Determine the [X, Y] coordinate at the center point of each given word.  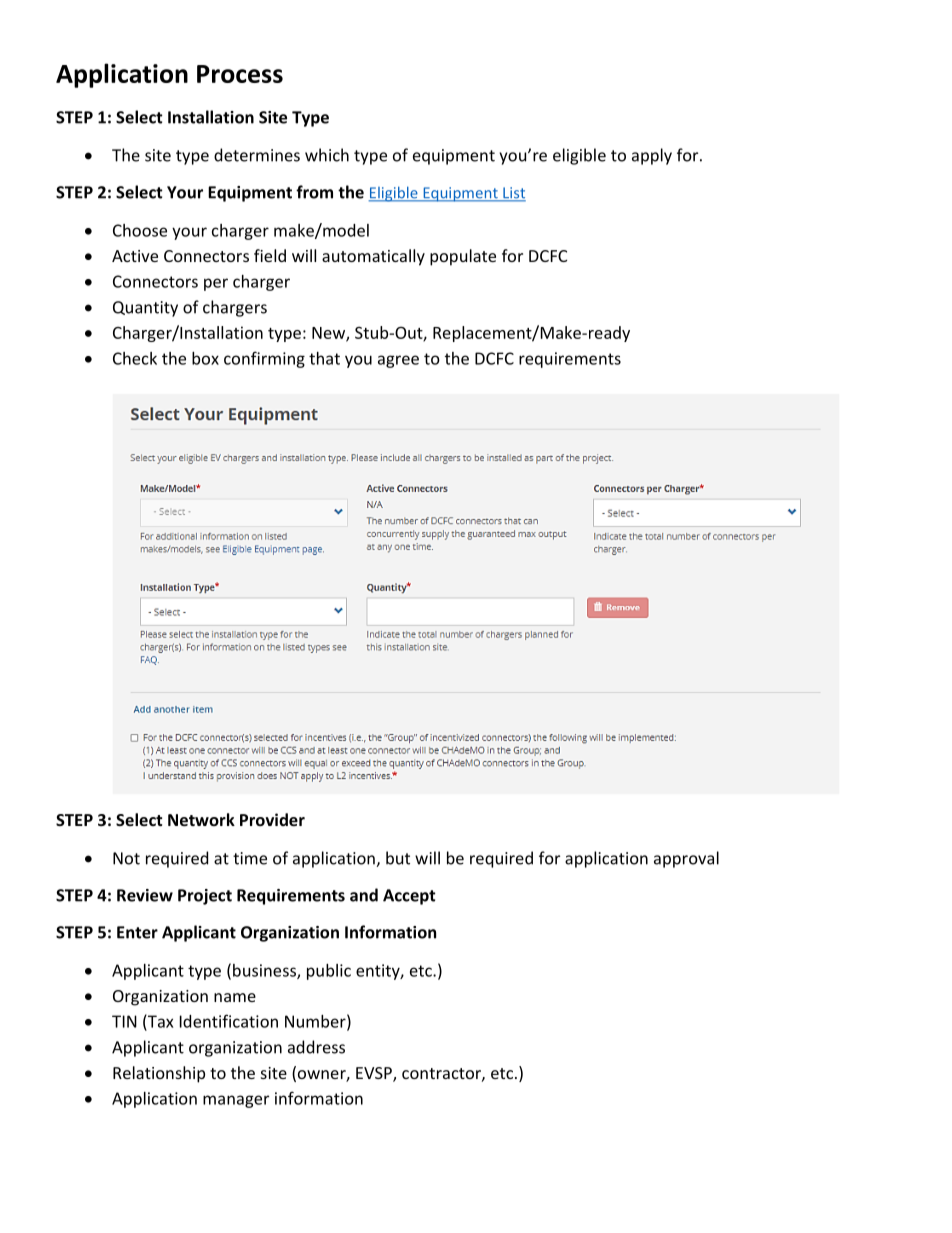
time [250, 858]
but [398, 858]
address [316, 1047]
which [327, 155]
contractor [442, 1074]
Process [240, 74]
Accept [409, 897]
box [205, 358]
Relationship [159, 1074]
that [324, 358]
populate [463, 257]
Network [201, 819]
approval [686, 859]
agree [398, 361]
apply [652, 156]
